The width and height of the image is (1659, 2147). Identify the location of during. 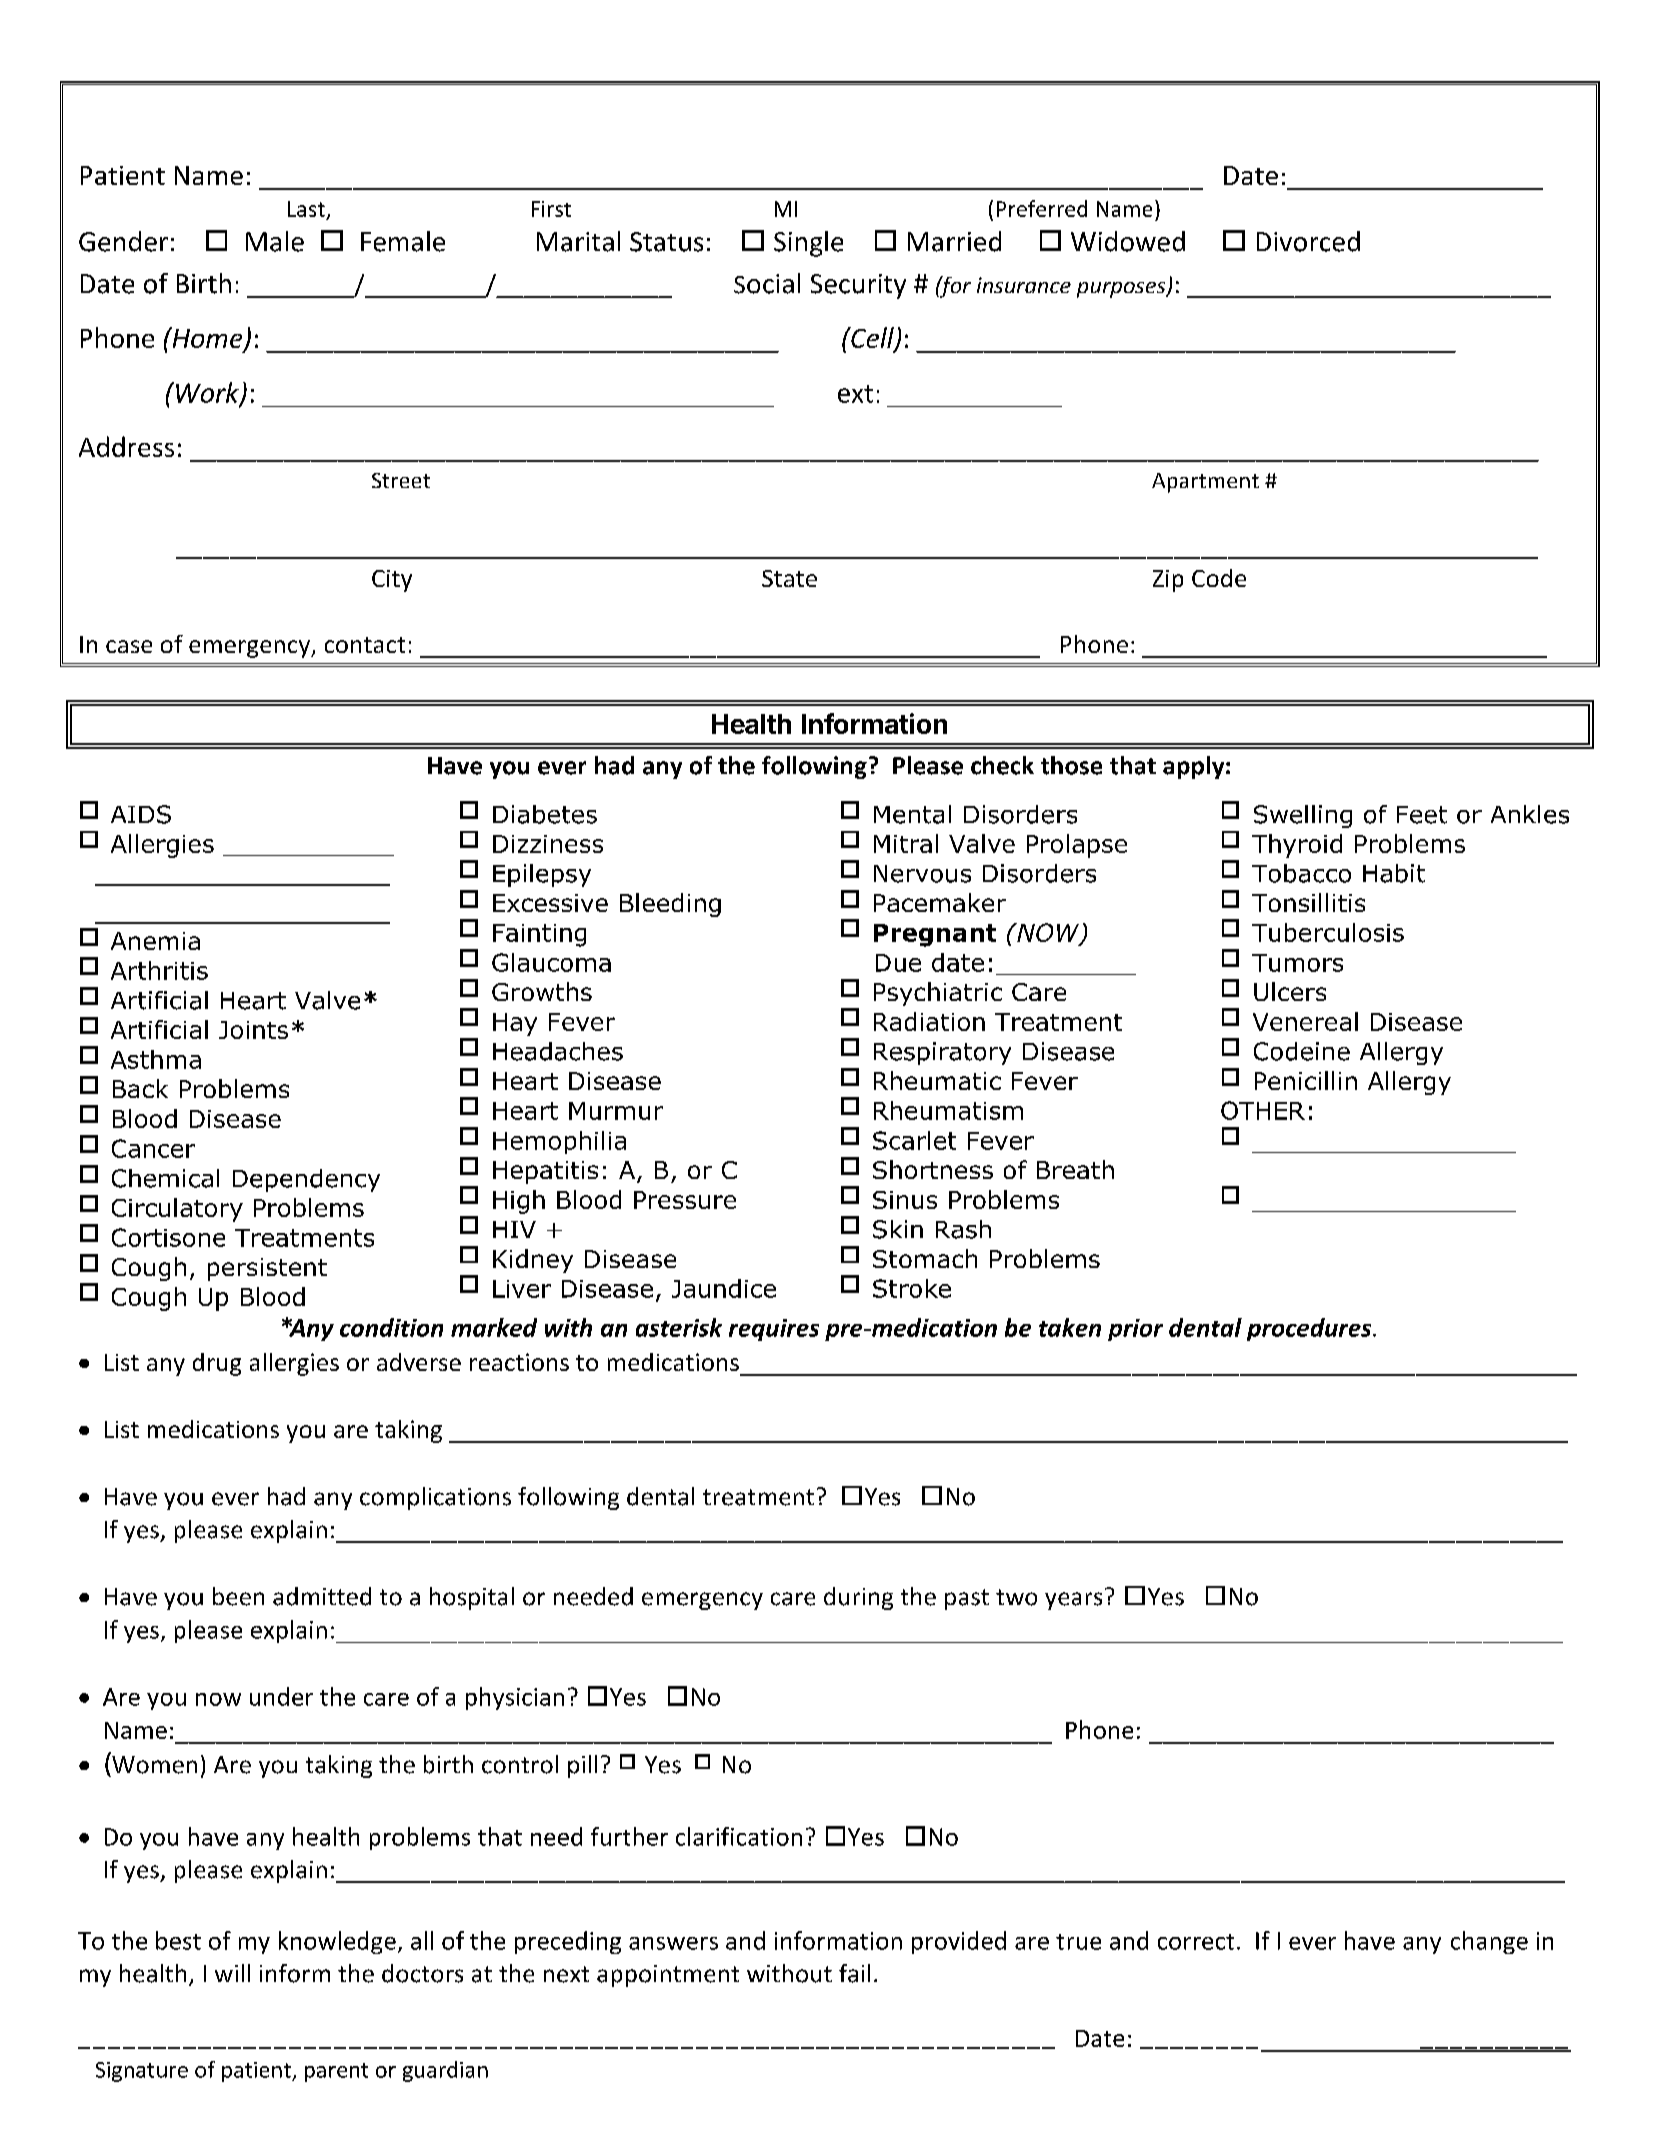
(858, 1598).
